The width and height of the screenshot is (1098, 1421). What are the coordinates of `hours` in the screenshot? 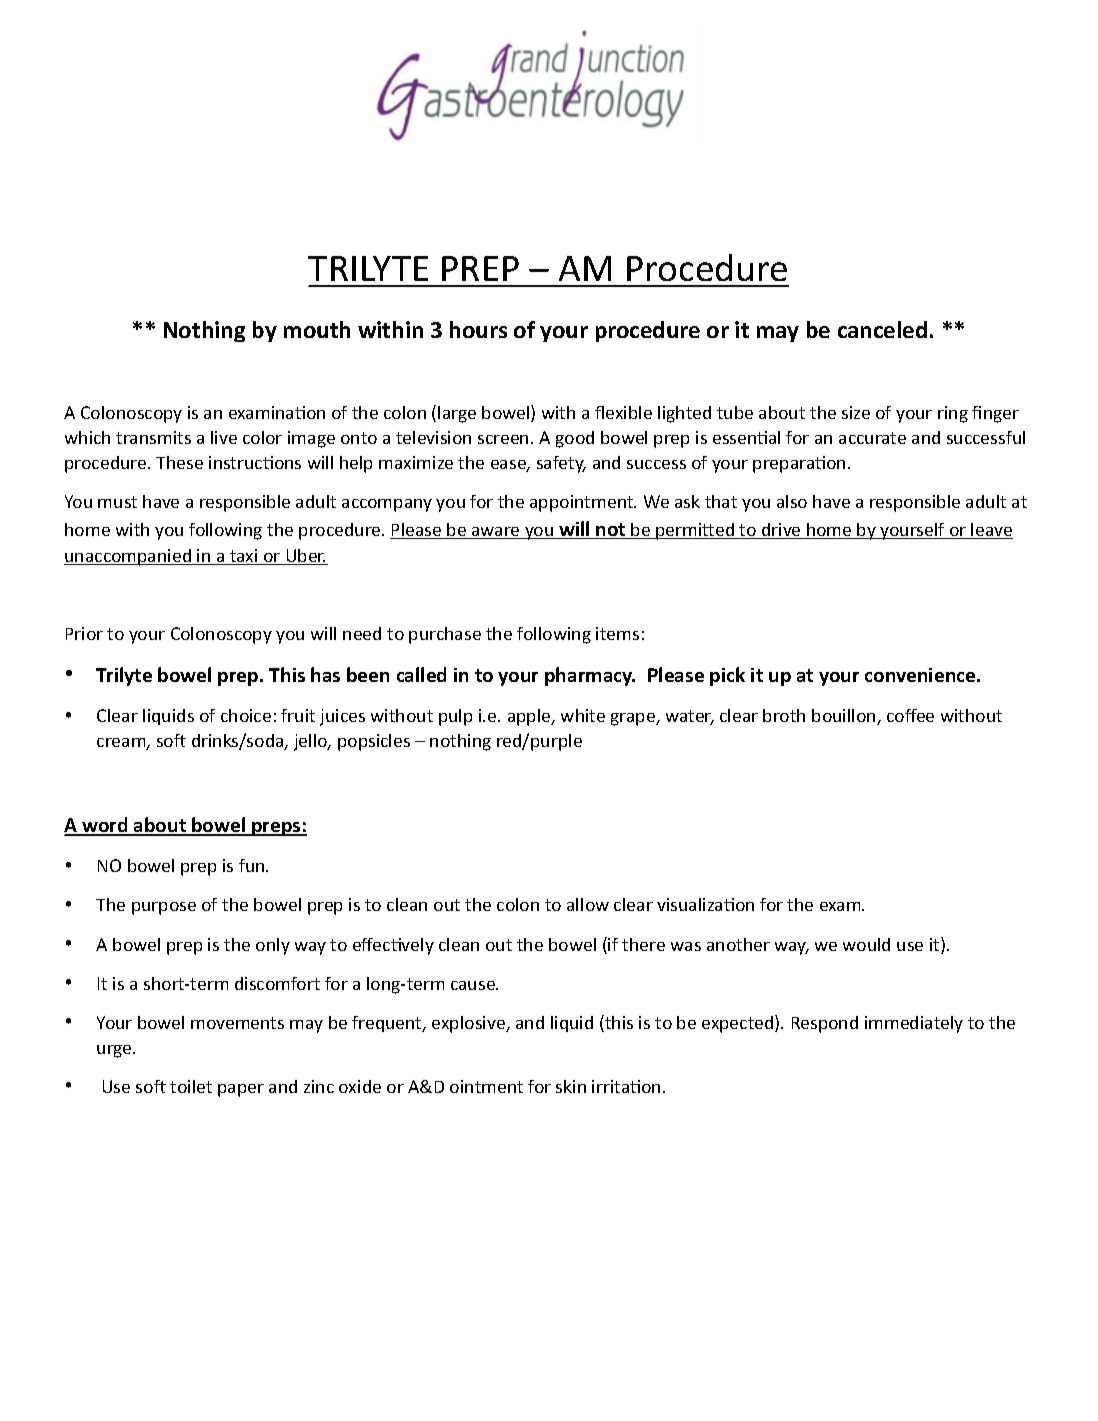 It's located at (478, 329).
